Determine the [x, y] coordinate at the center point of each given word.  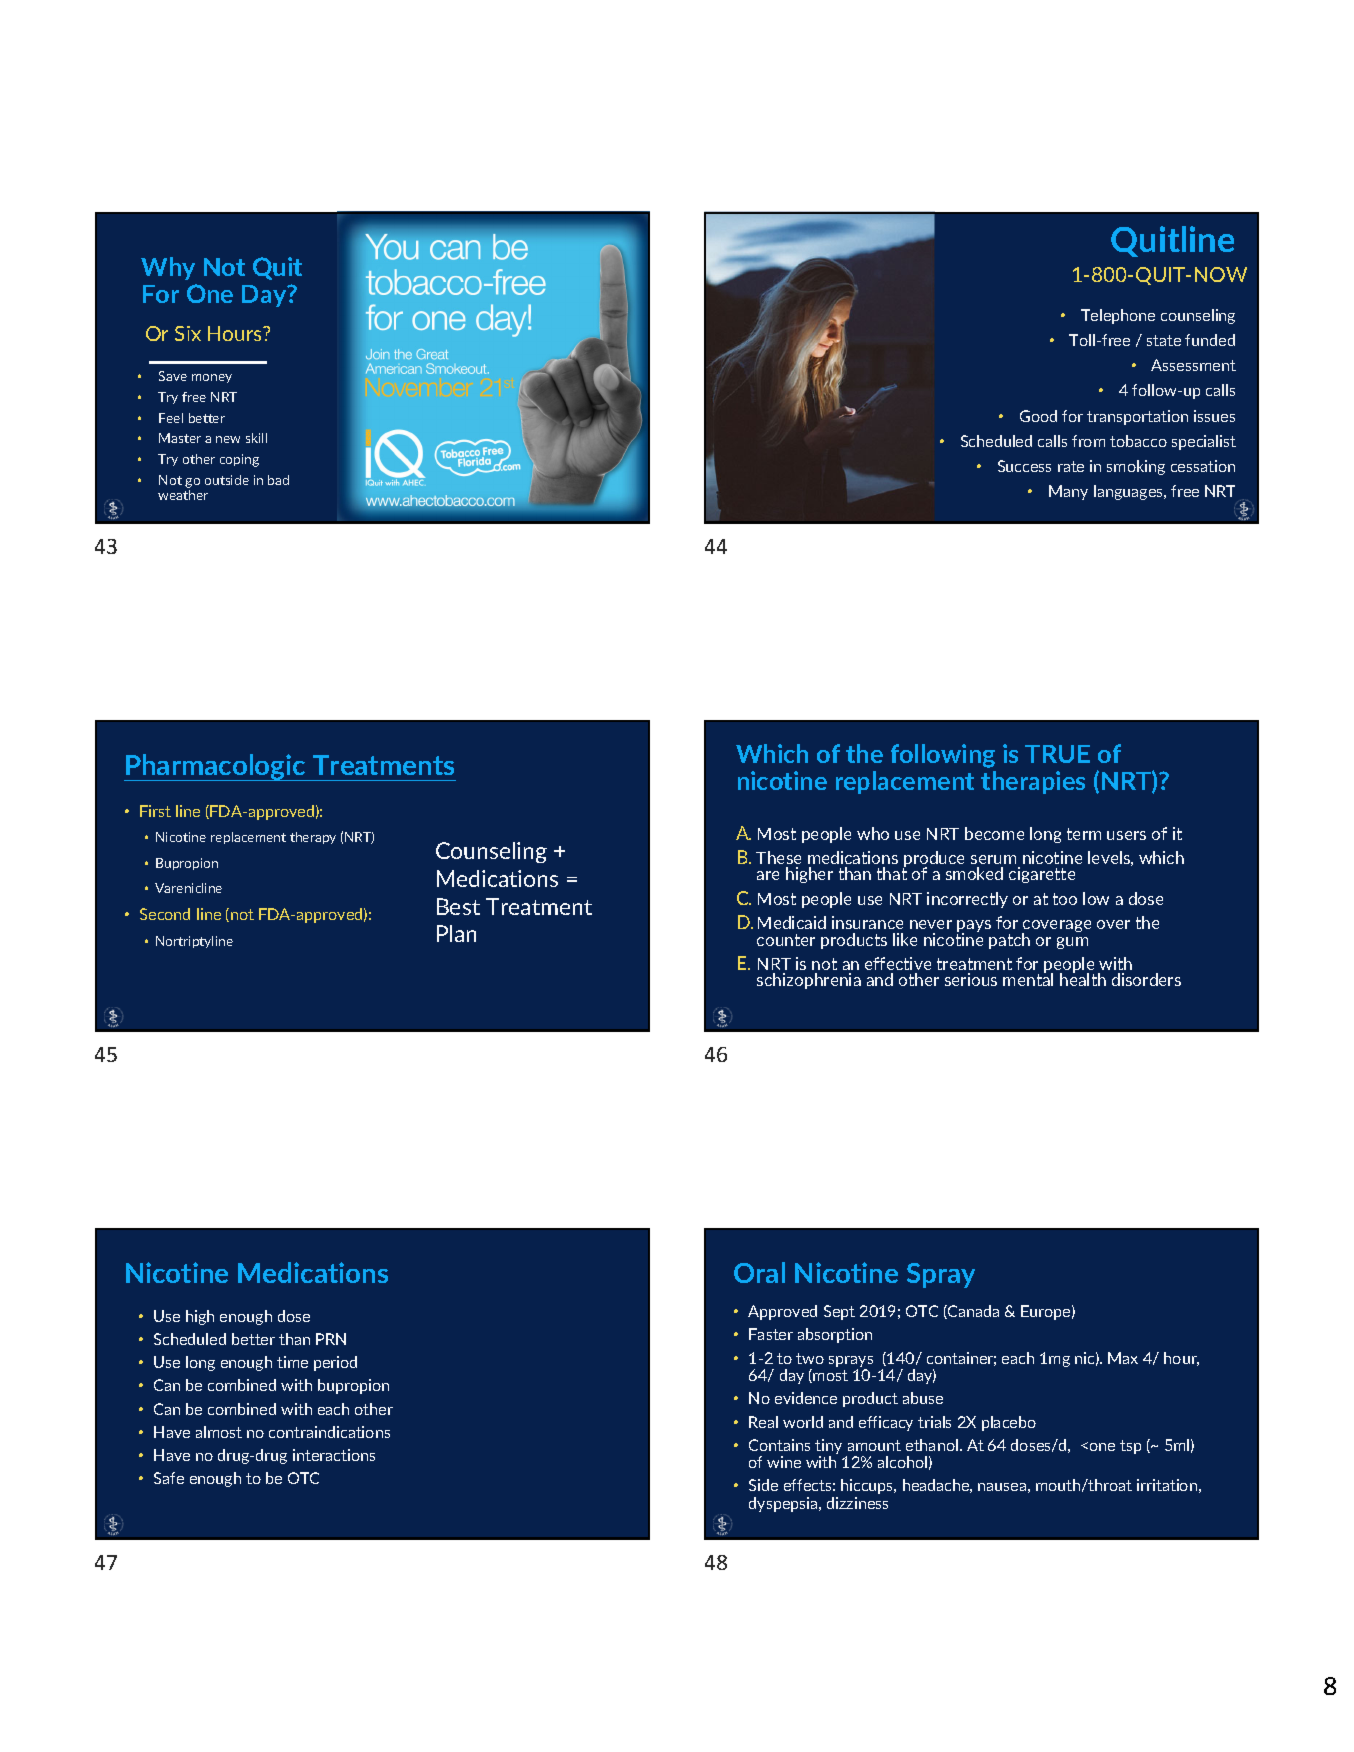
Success [1024, 466]
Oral [759, 1272]
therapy [313, 838]
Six [188, 333]
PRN [331, 1339]
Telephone [1118, 316]
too [1065, 899]
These [778, 857]
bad [278, 480]
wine [784, 1462]
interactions [334, 1455]
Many [1068, 492]
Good [1038, 416]
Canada [972, 1312]
